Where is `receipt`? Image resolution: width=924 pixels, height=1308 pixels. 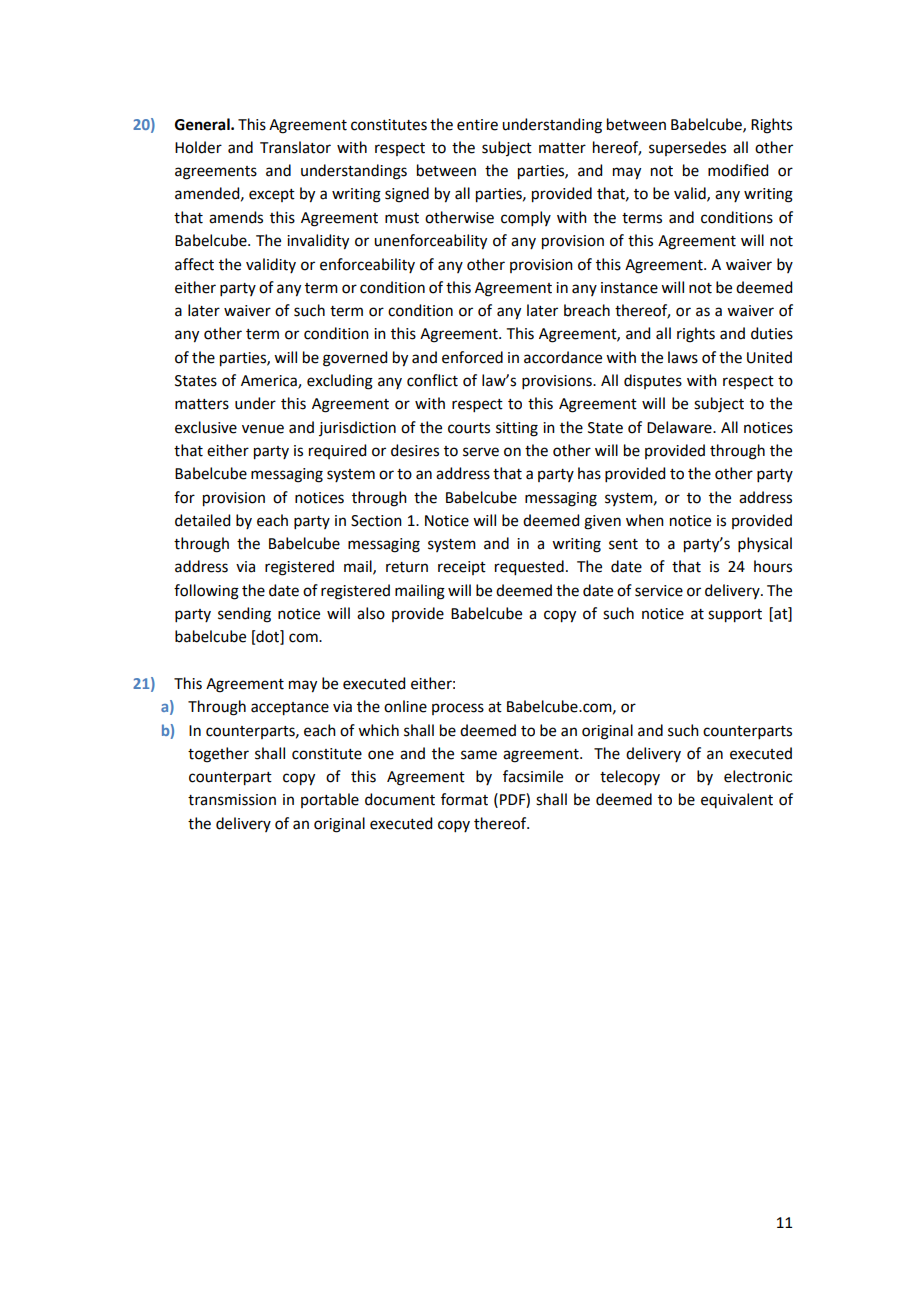
receipt is located at coordinates (462, 568).
